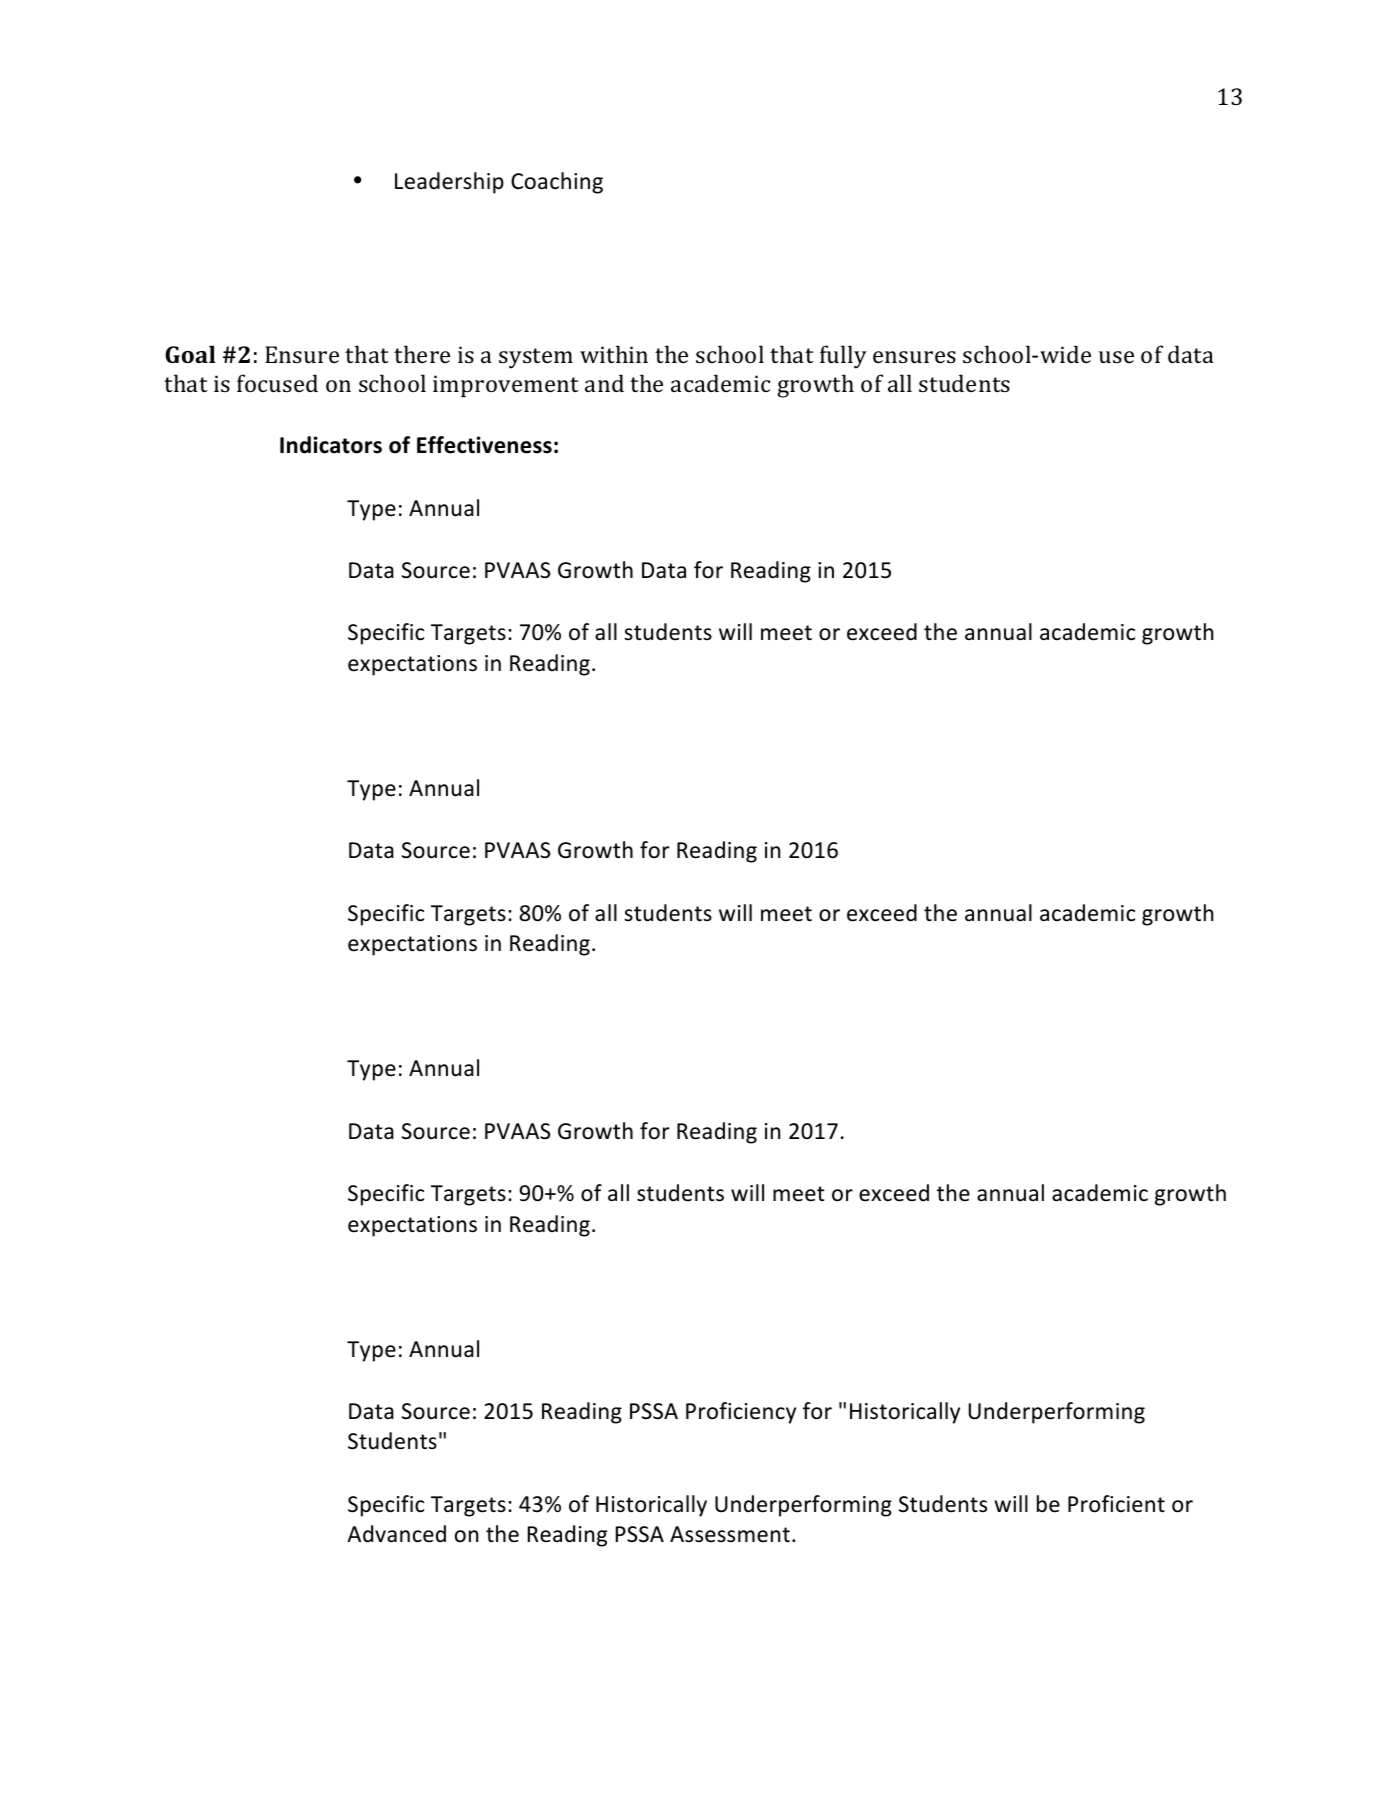 Image resolution: width=1399 pixels, height=1811 pixels. I want to click on Coaching, so click(557, 183).
